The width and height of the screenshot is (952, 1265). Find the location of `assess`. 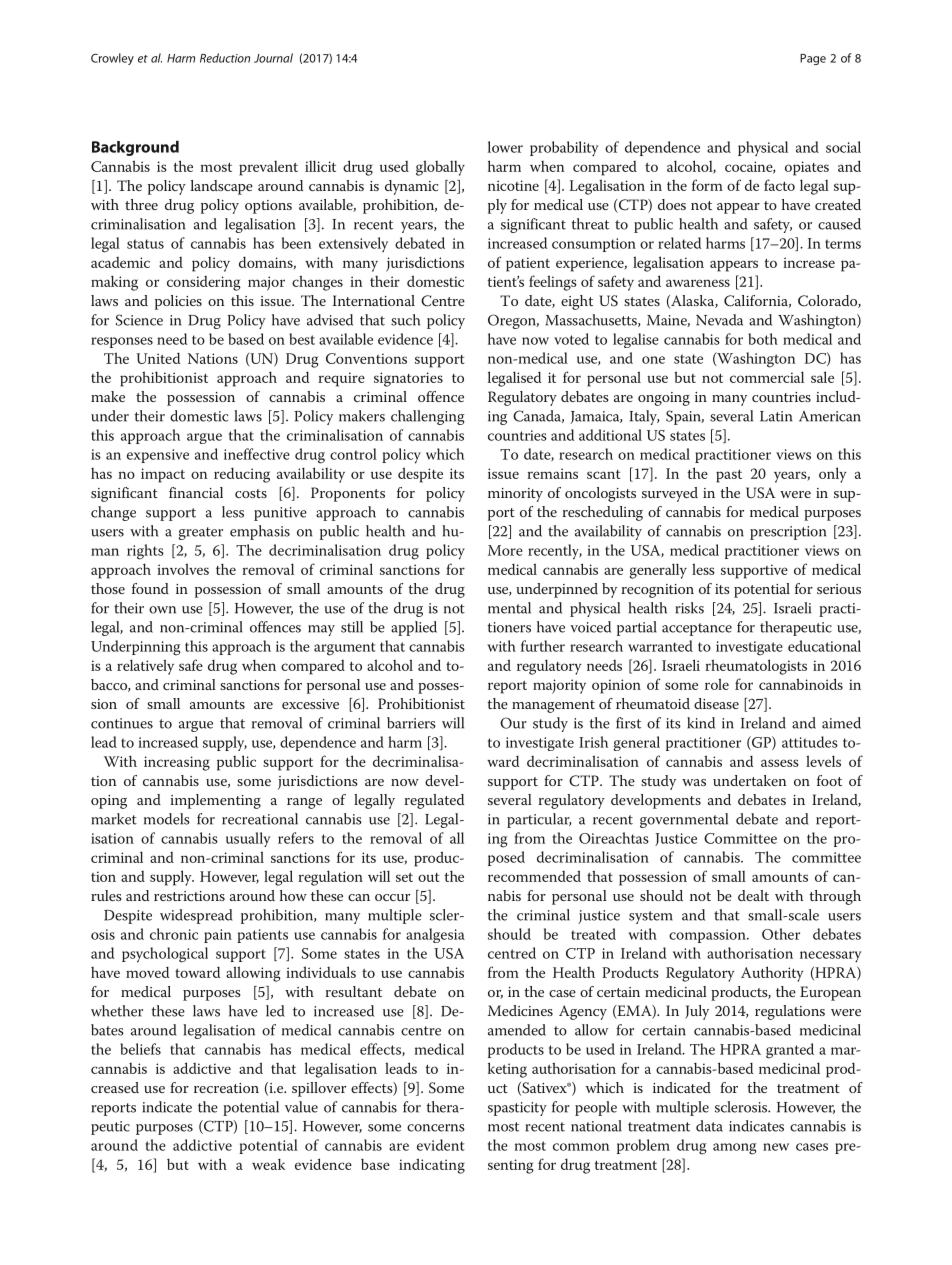

assess is located at coordinates (780, 763).
